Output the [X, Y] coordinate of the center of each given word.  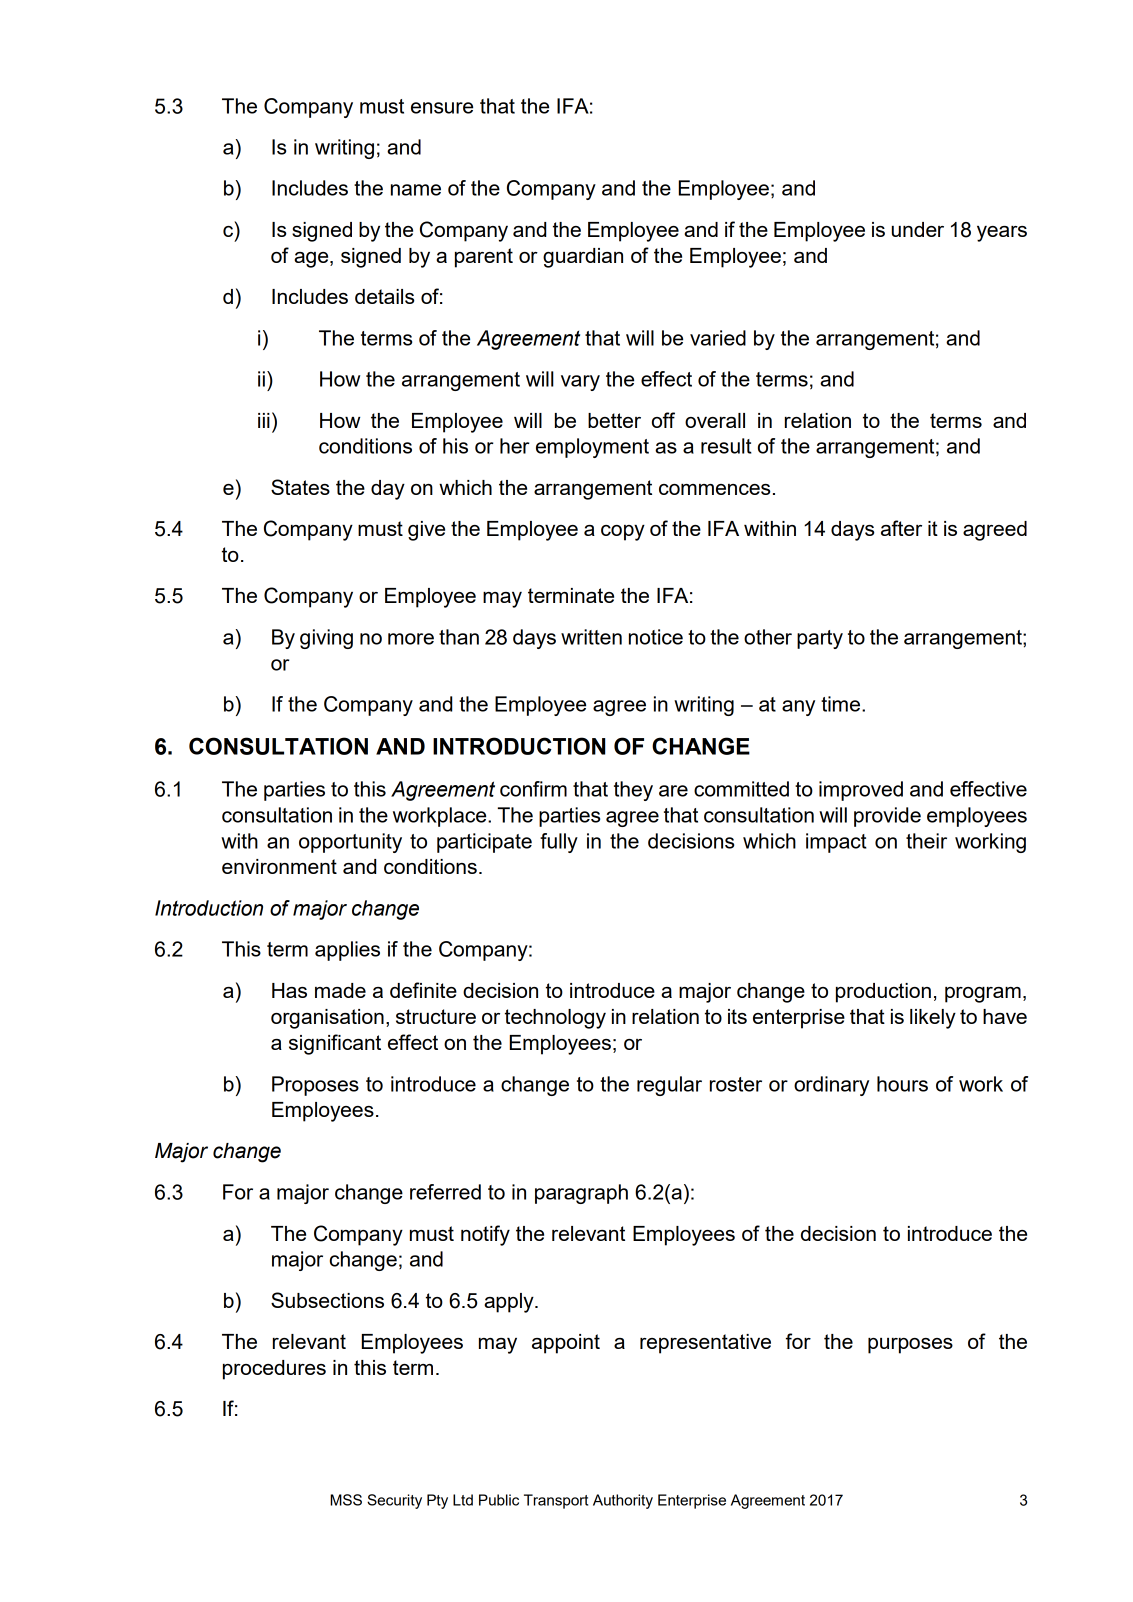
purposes [910, 1346]
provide [887, 817]
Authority [623, 1501]
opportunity [350, 843]
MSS [346, 1500]
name [416, 190]
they [633, 791]
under [918, 229]
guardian [583, 258]
